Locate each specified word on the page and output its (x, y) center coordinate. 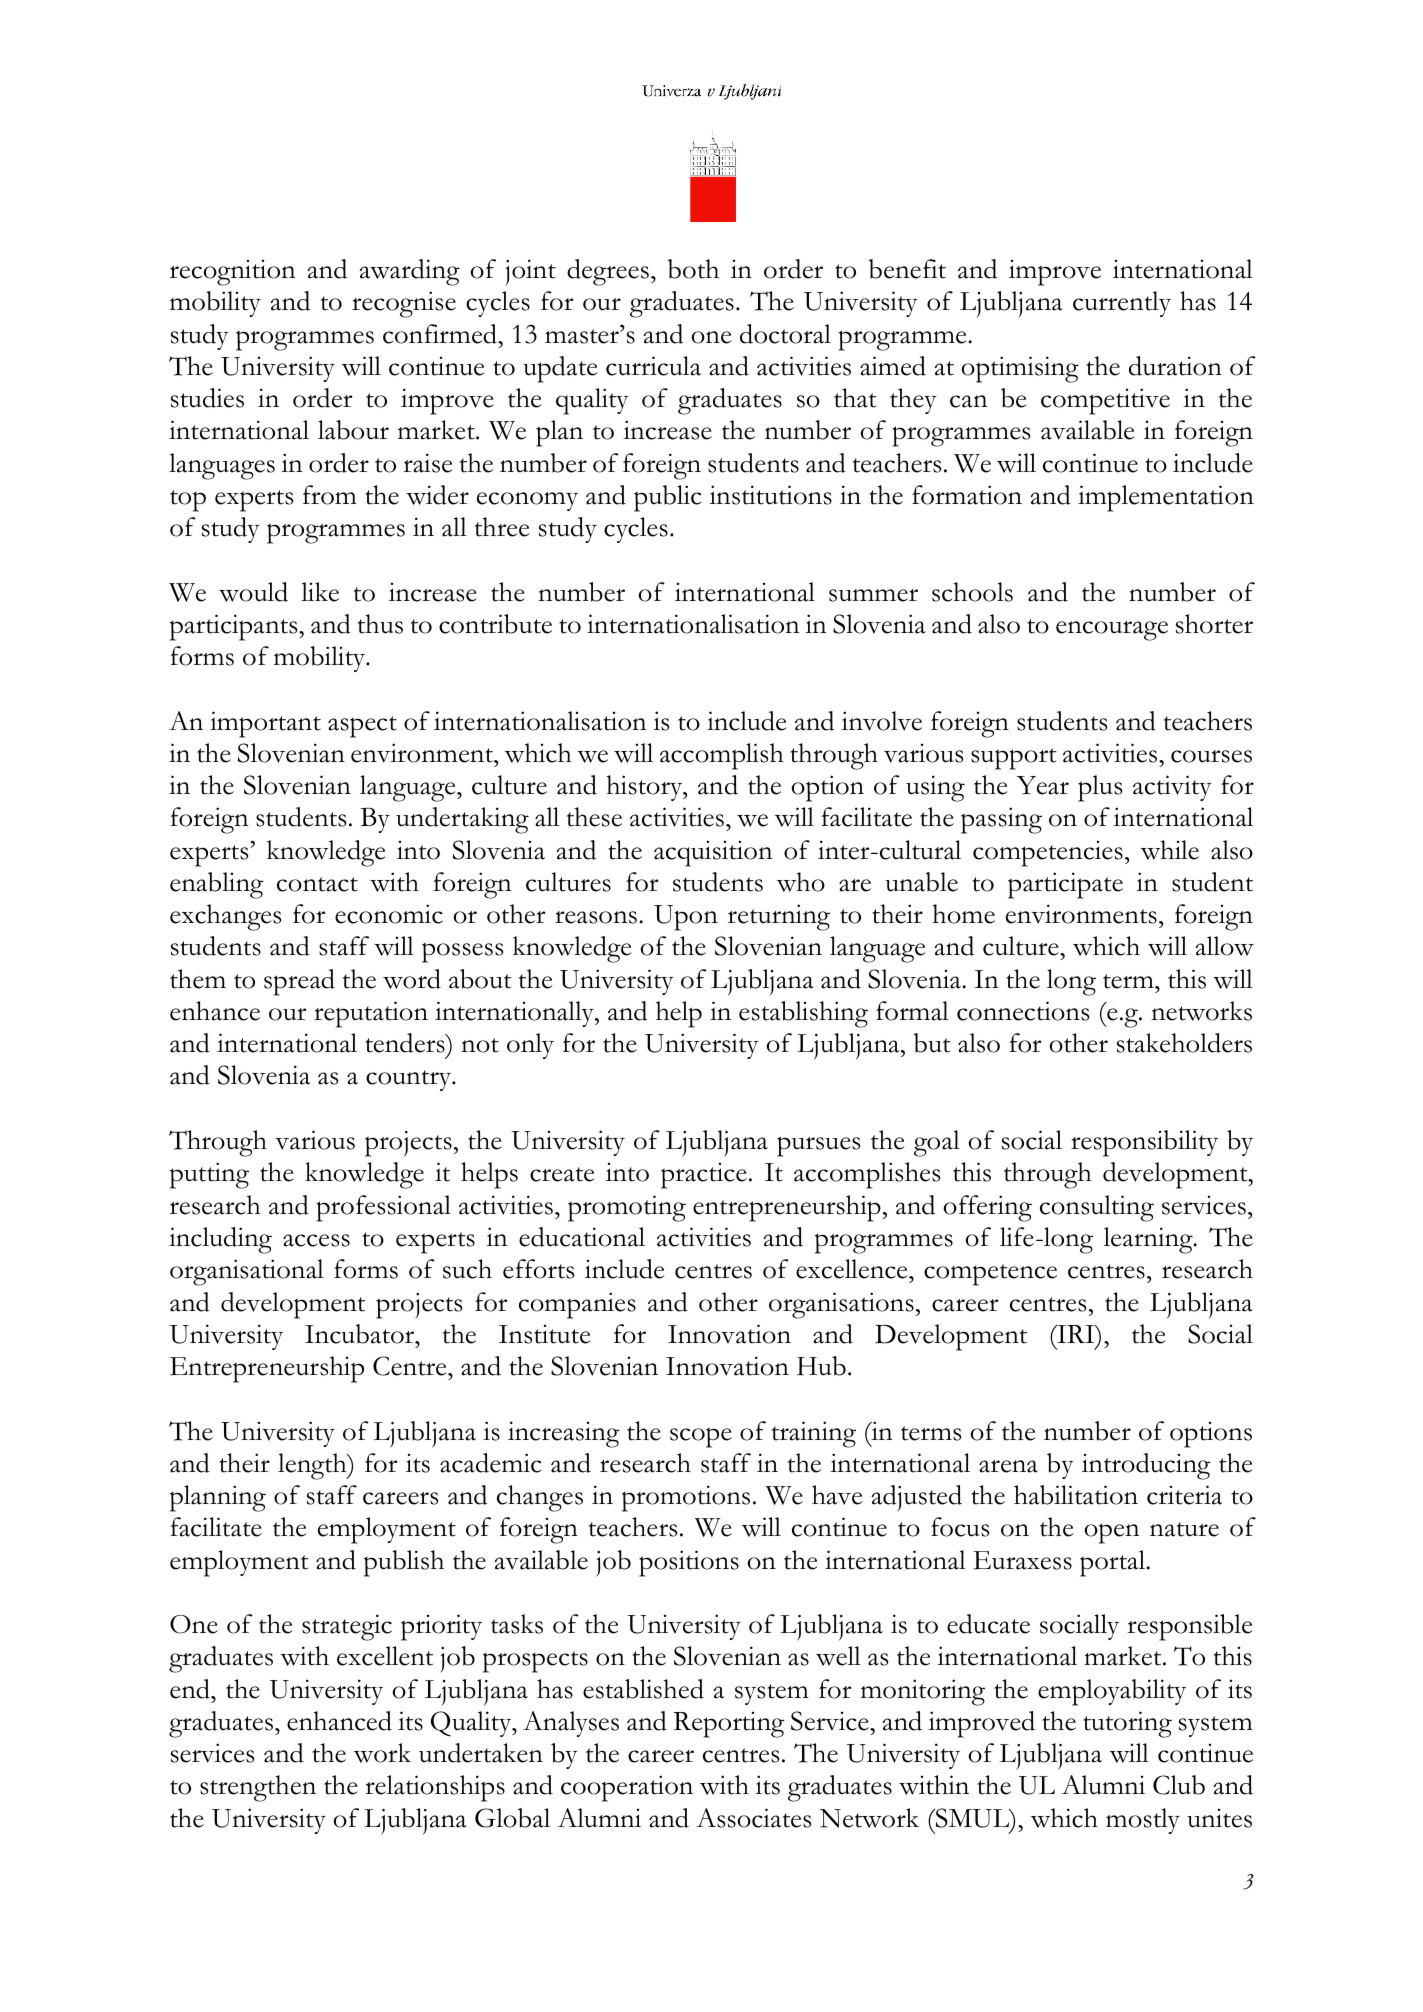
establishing (803, 1014)
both (693, 269)
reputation (371, 1014)
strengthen (258, 1788)
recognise (404, 304)
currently (1122, 304)
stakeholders (1184, 1043)
